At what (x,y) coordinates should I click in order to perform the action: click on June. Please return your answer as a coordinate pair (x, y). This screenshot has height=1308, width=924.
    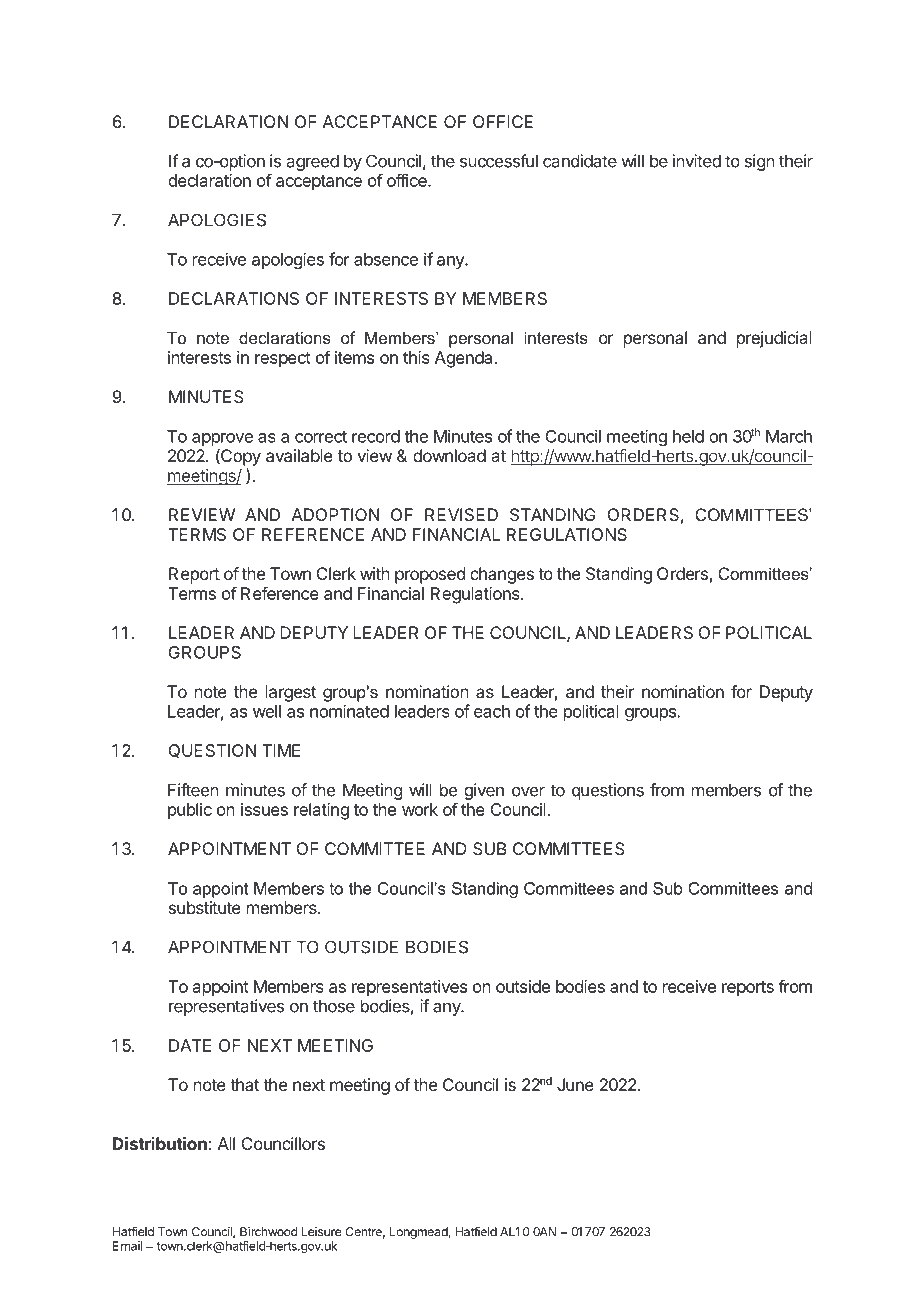
    Looking at the image, I should click on (575, 1084).
